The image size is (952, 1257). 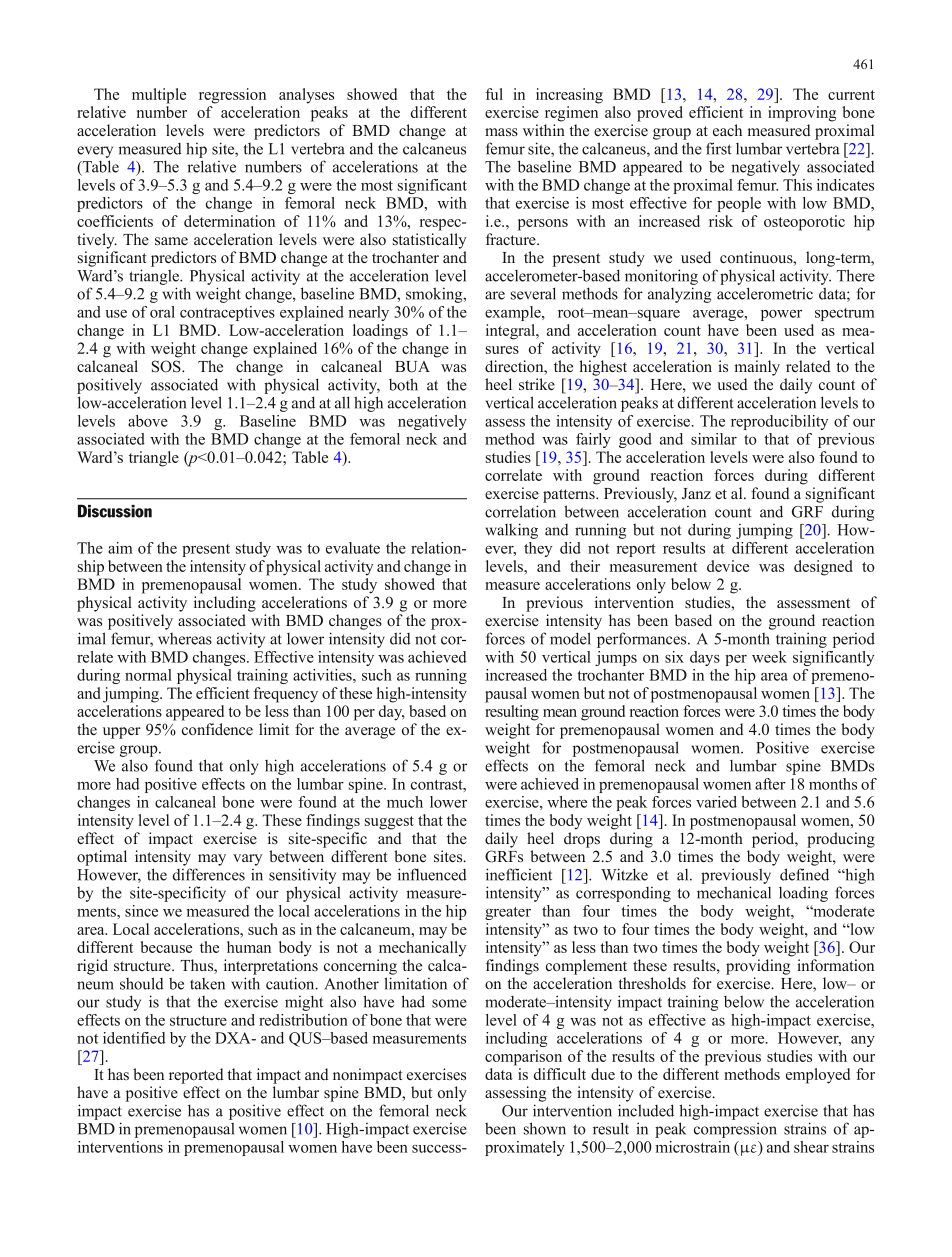 What do you see at coordinates (570, 638) in the screenshot?
I see `model` at bounding box center [570, 638].
